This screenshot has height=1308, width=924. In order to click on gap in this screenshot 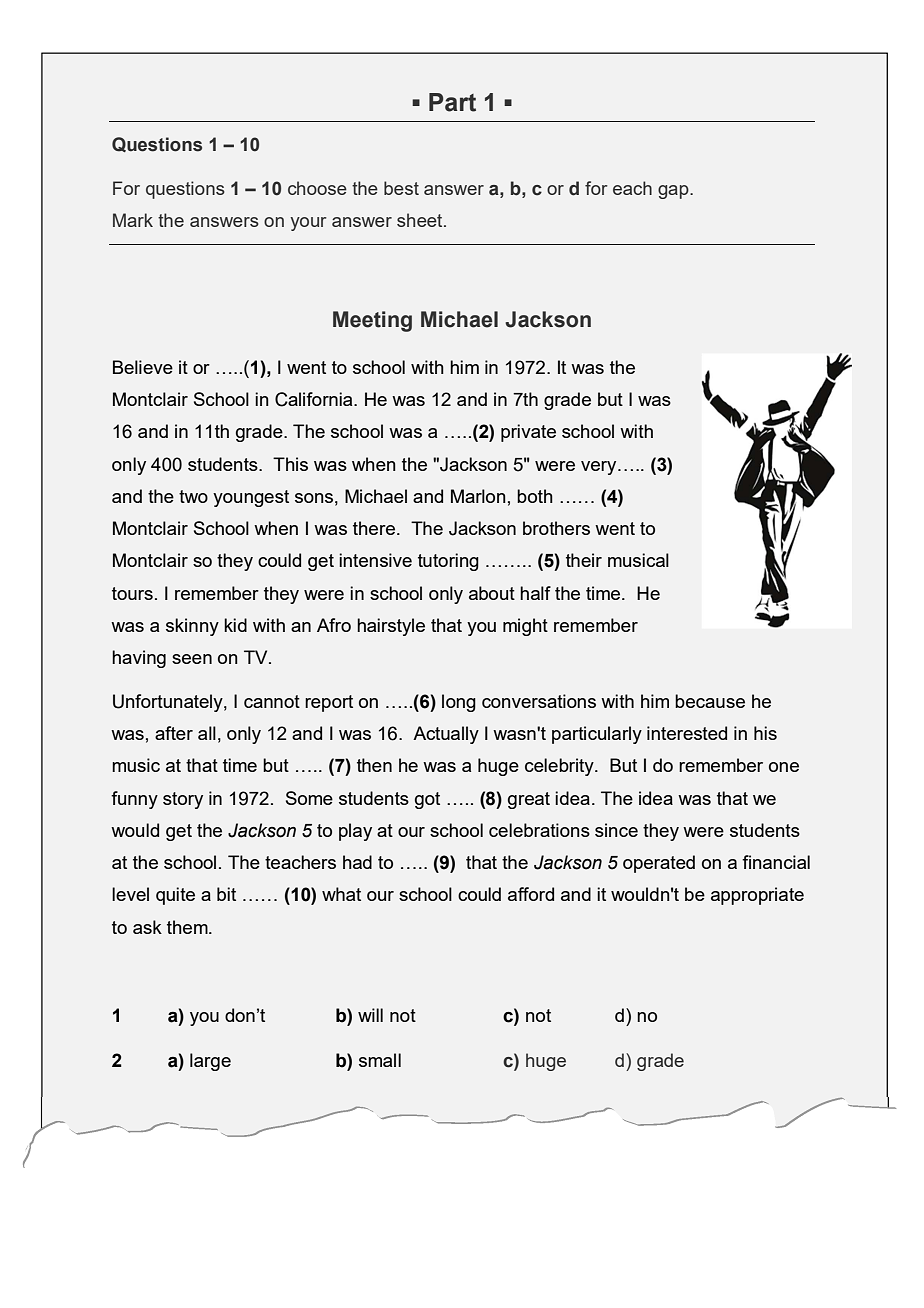, I will do `click(674, 192)`.
